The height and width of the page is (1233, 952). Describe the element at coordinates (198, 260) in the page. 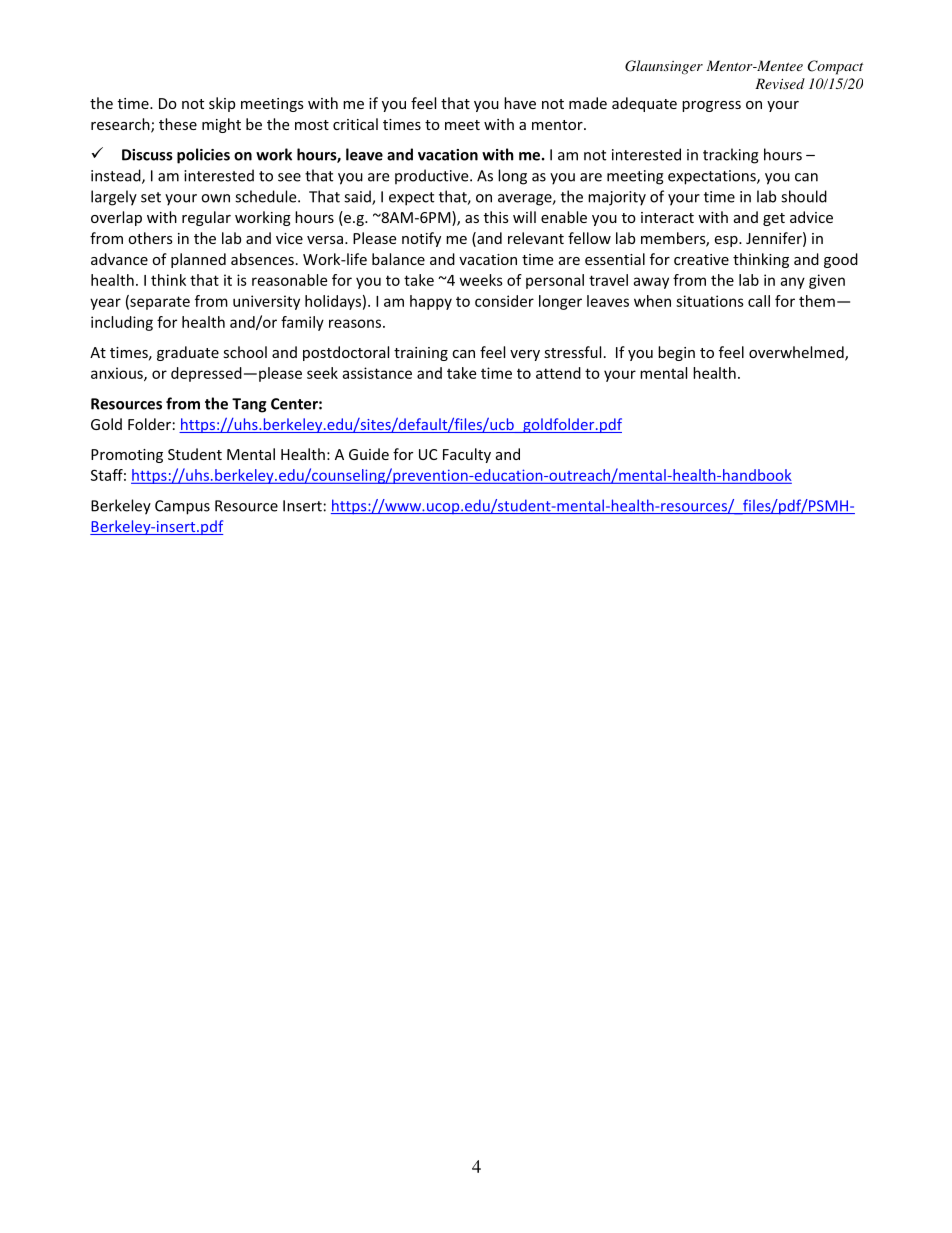

I see `planned` at that location.
